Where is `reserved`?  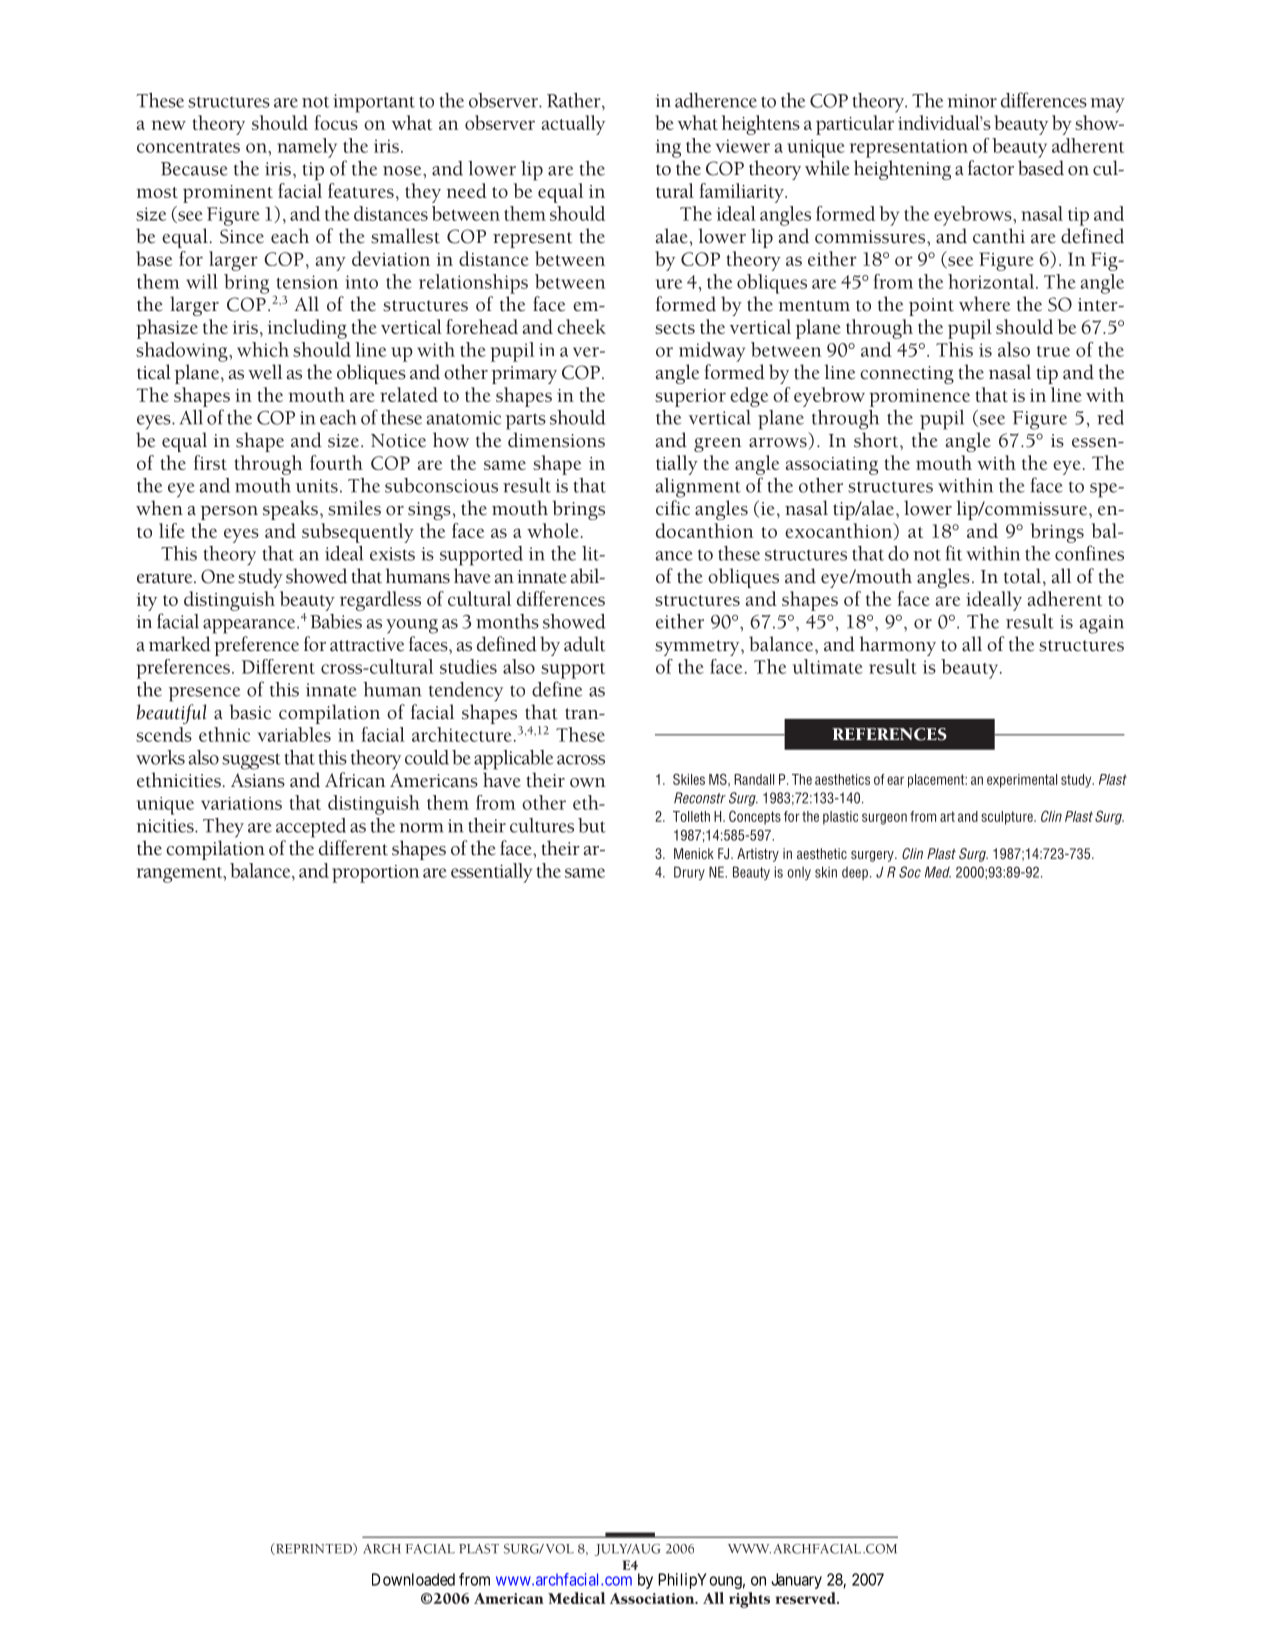
reserved is located at coordinates (807, 1598).
